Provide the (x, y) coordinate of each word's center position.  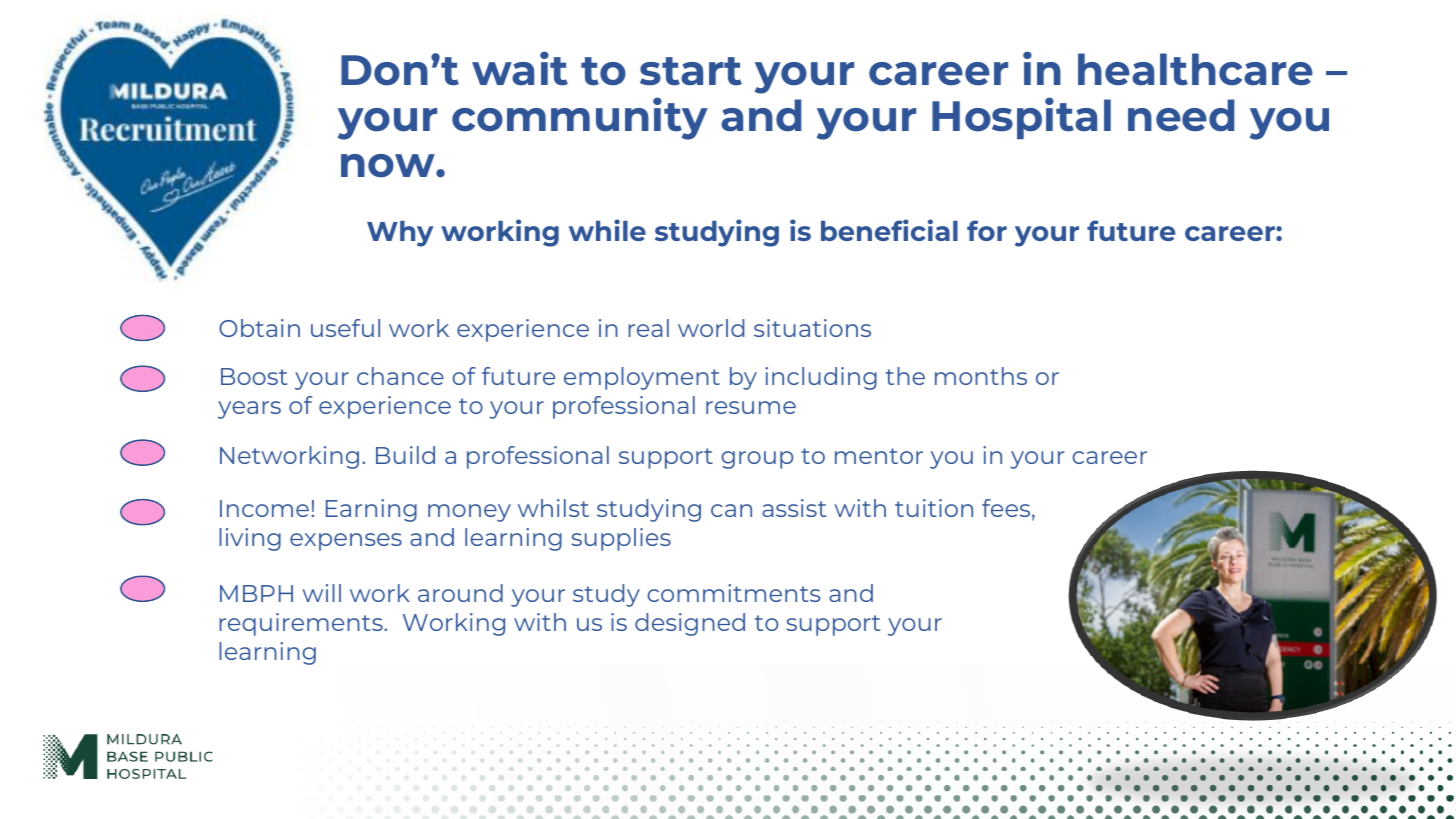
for (987, 230)
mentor (879, 456)
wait (520, 68)
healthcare (1195, 69)
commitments (733, 593)
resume (751, 407)
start (691, 71)
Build (405, 455)
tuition (934, 508)
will (321, 593)
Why (400, 234)
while (607, 230)
